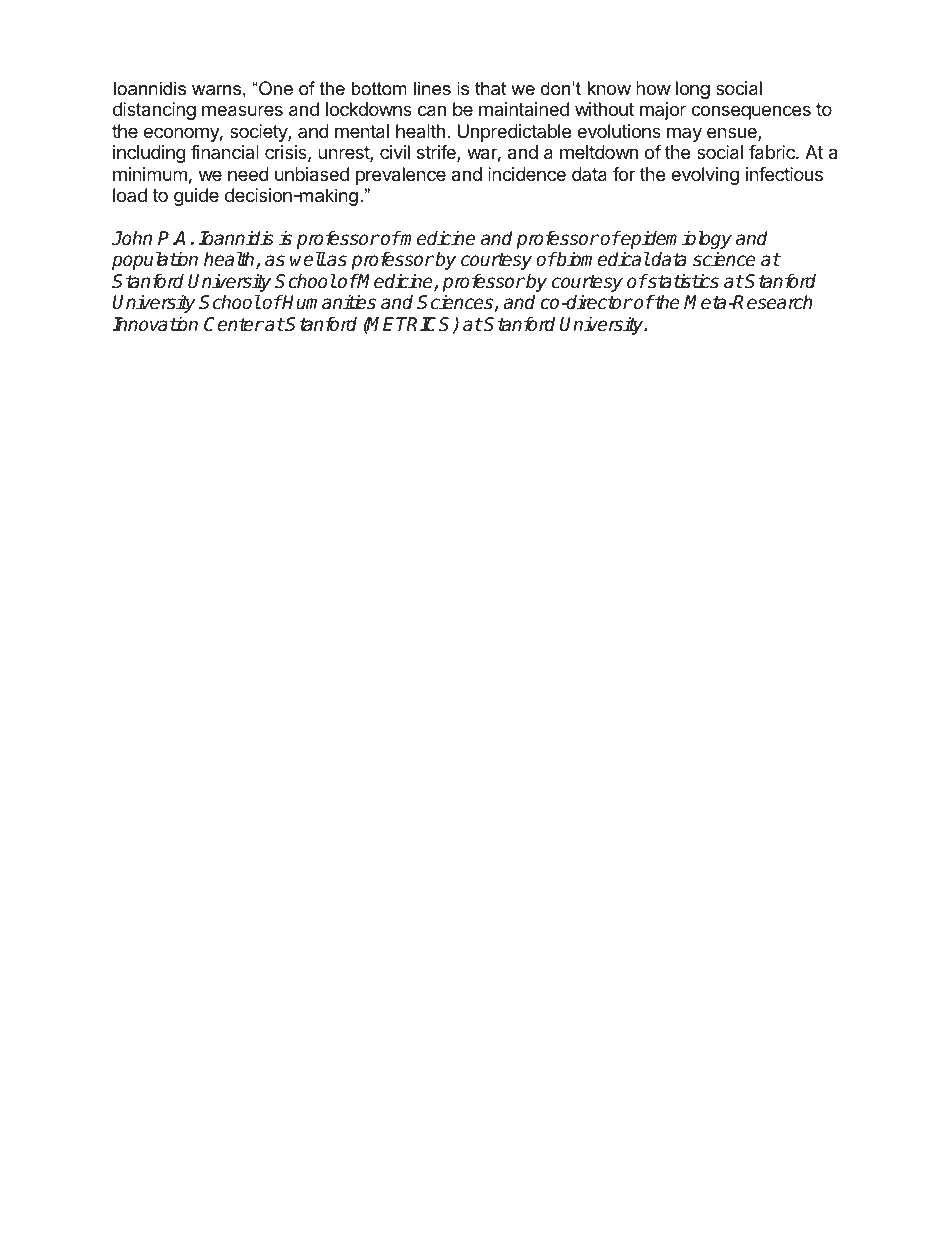  What do you see at coordinates (275, 88) in the page?
I see `One` at bounding box center [275, 88].
